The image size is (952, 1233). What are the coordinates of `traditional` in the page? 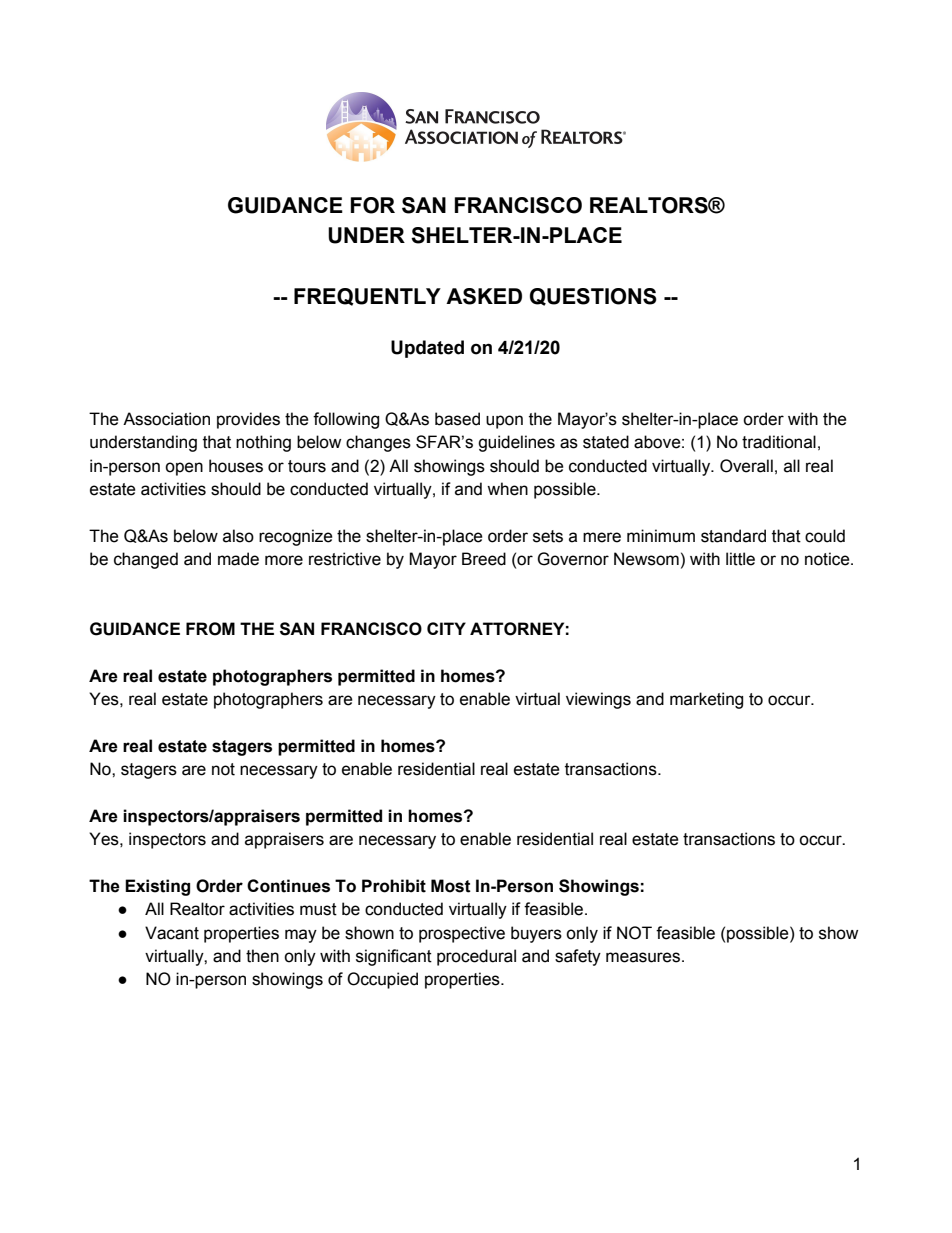 It's located at (779, 442).
